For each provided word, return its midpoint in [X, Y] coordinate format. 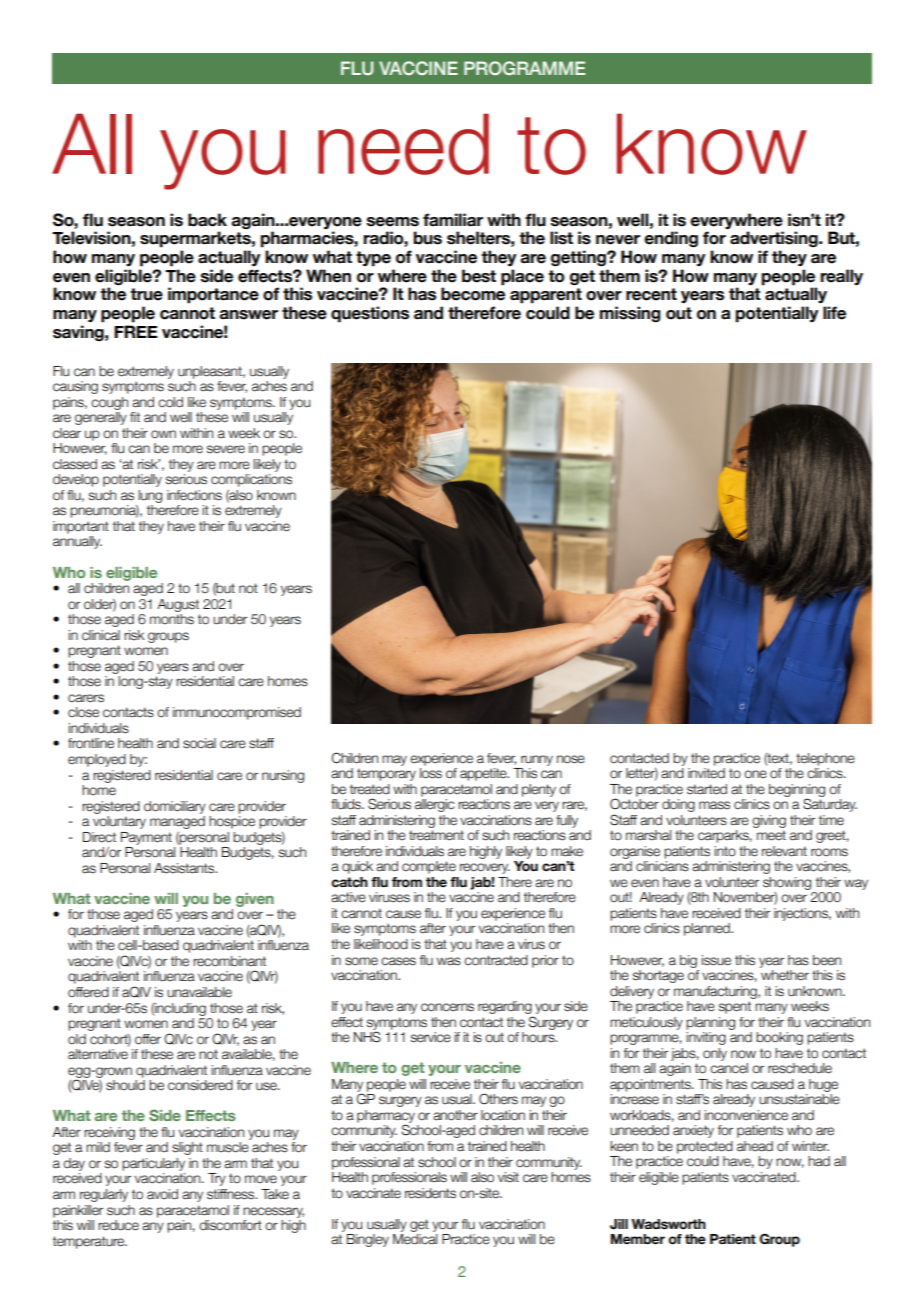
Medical [415, 1239]
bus [427, 238]
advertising [775, 239]
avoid [162, 1194]
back [207, 220]
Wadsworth [668, 1224]
